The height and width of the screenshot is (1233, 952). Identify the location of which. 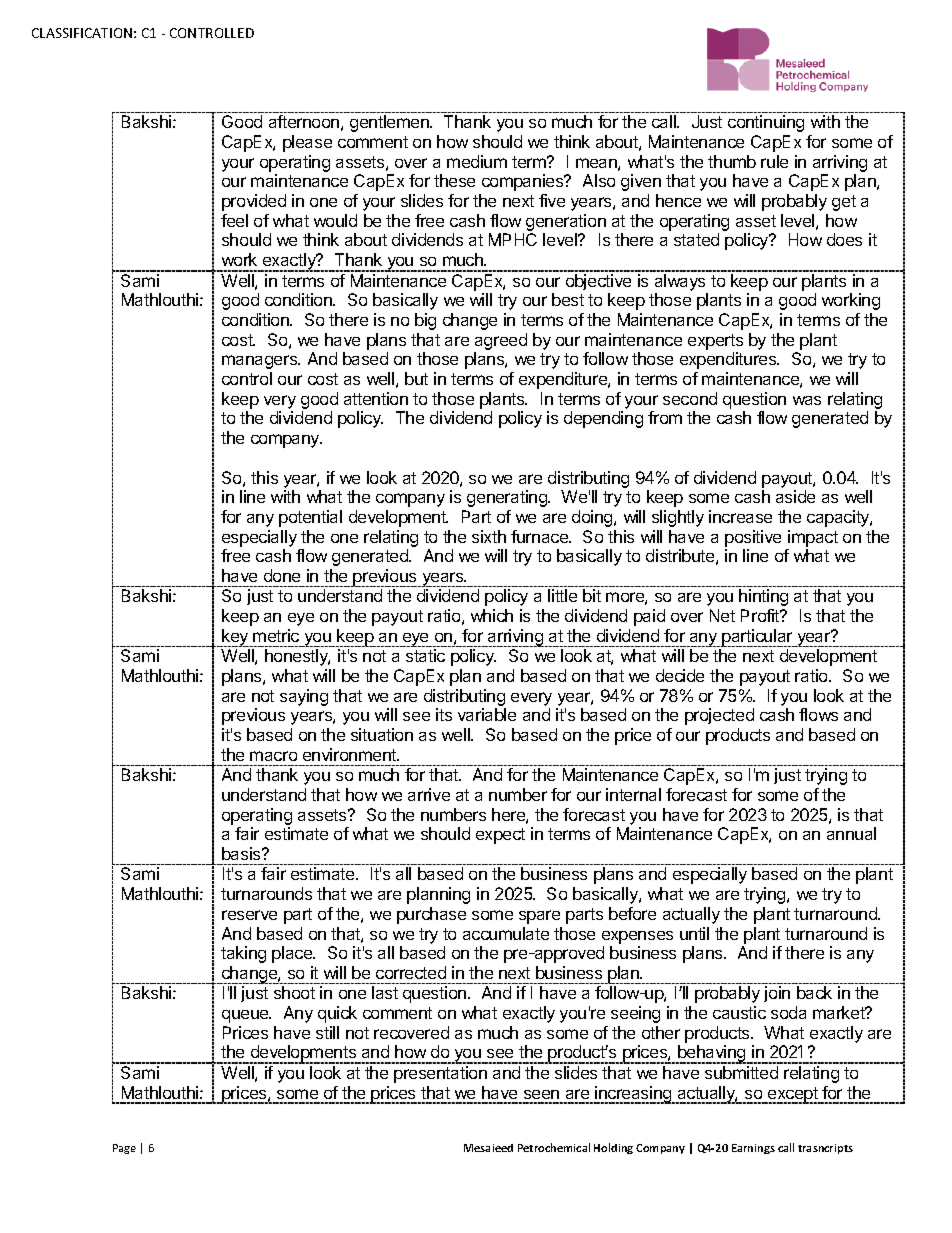
(492, 615).
